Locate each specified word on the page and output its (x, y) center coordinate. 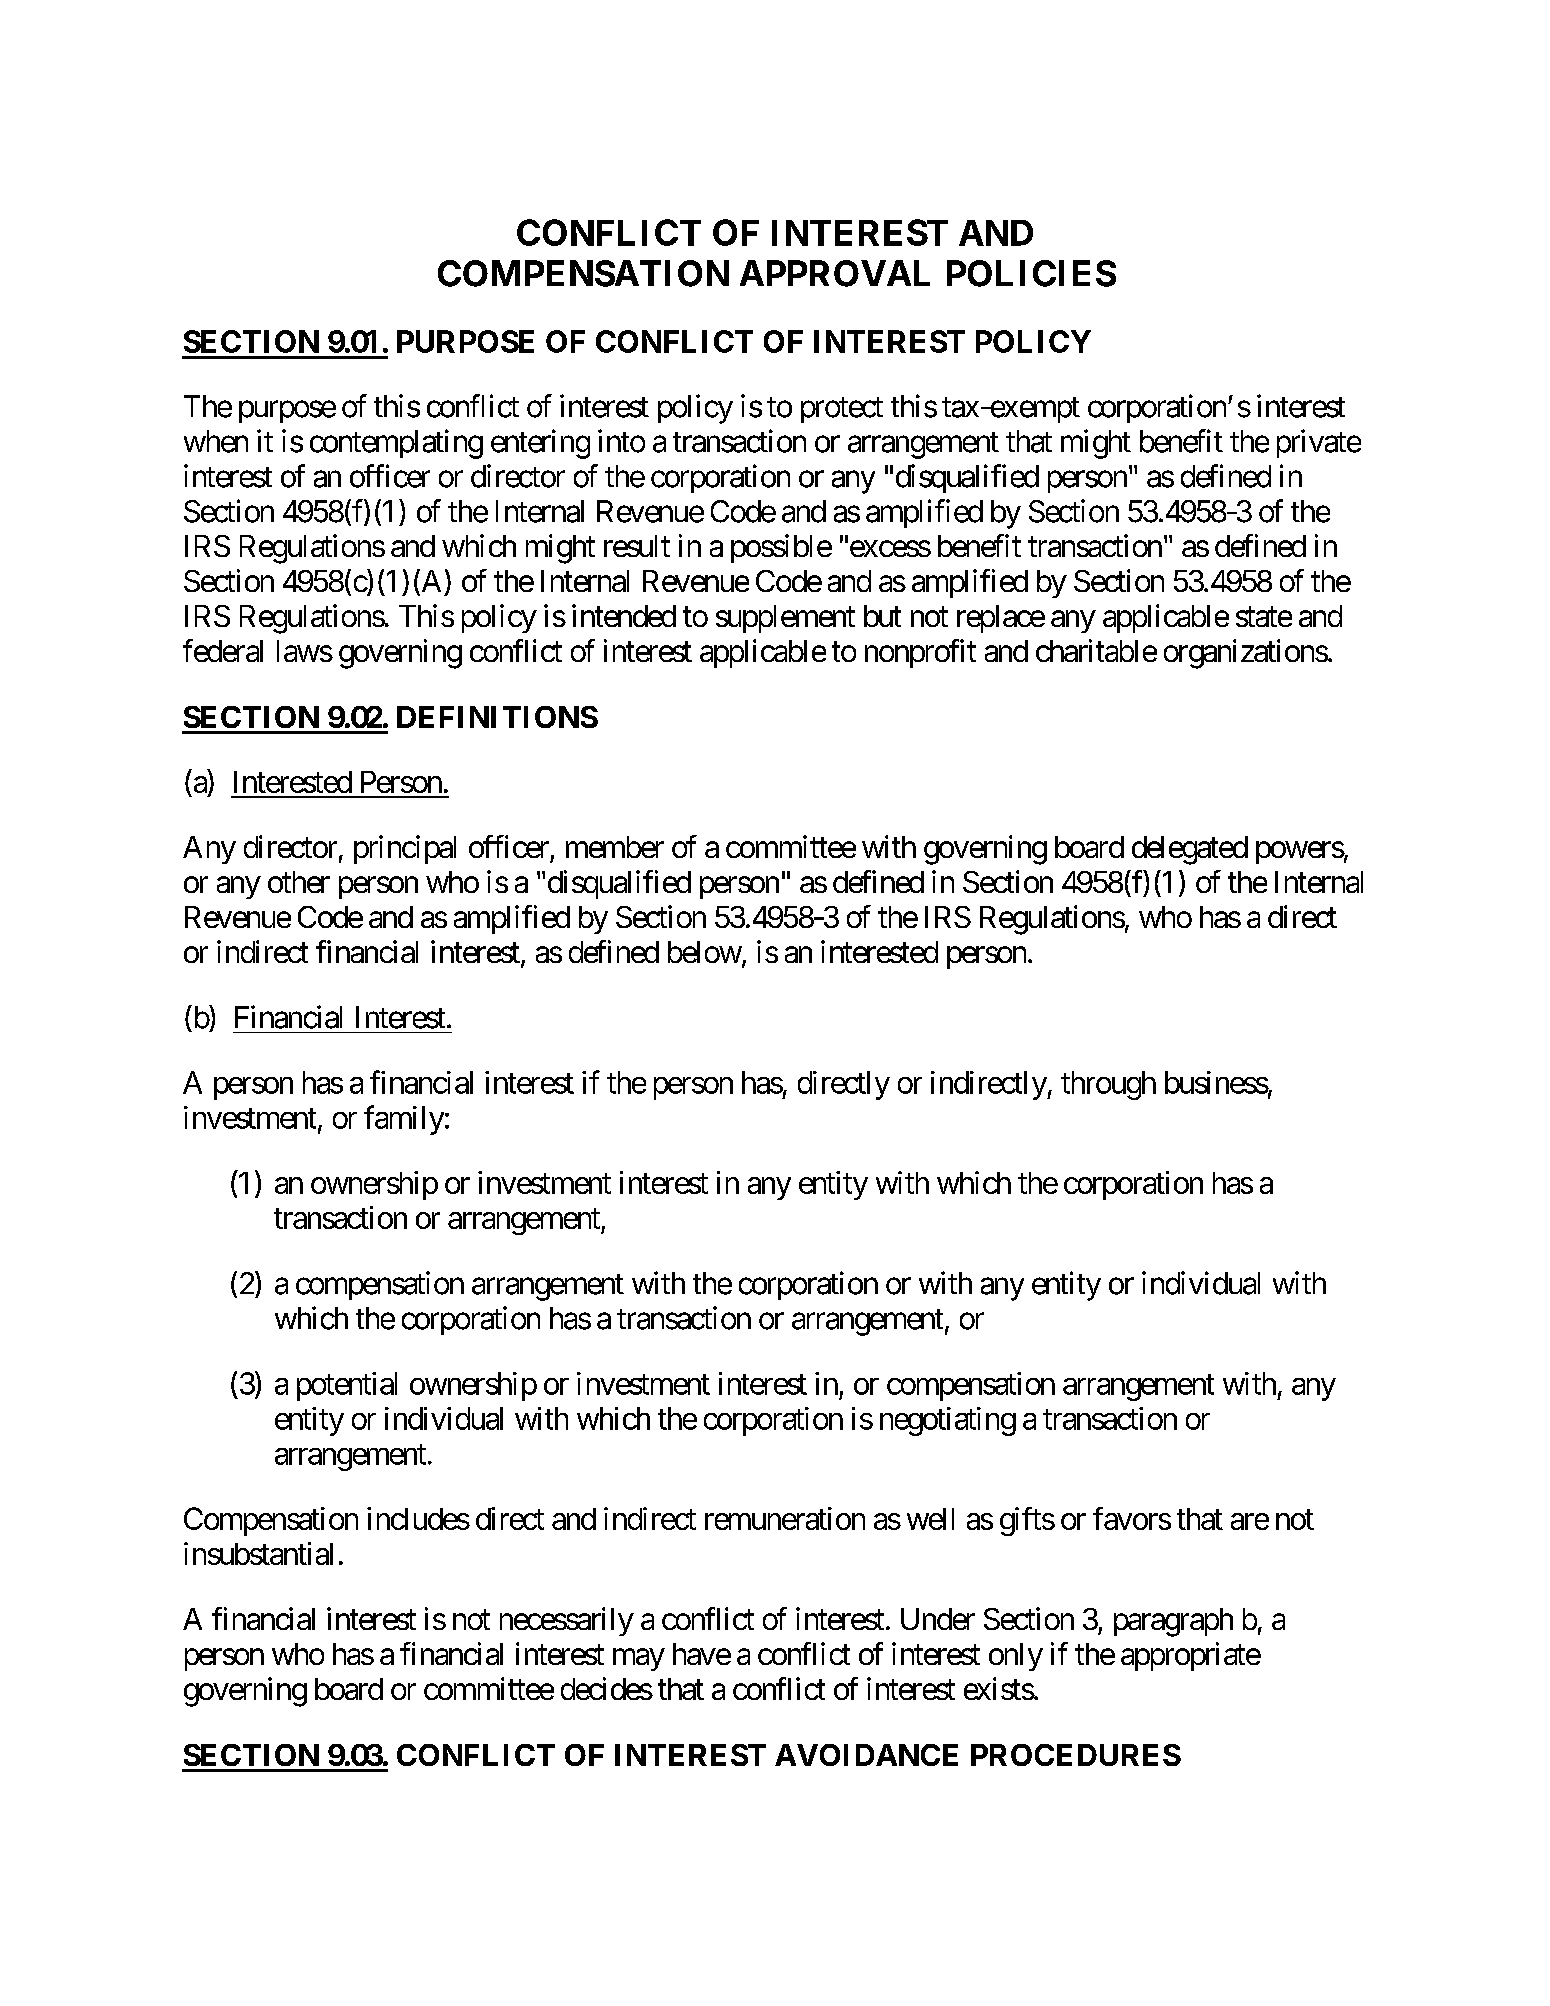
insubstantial (258, 1553)
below (705, 952)
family (404, 1120)
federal (223, 650)
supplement (785, 619)
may (638, 1660)
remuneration (785, 1518)
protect (842, 410)
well (930, 1519)
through (1108, 1085)
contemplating (396, 444)
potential (347, 1386)
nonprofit (920, 653)
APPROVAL (835, 273)
